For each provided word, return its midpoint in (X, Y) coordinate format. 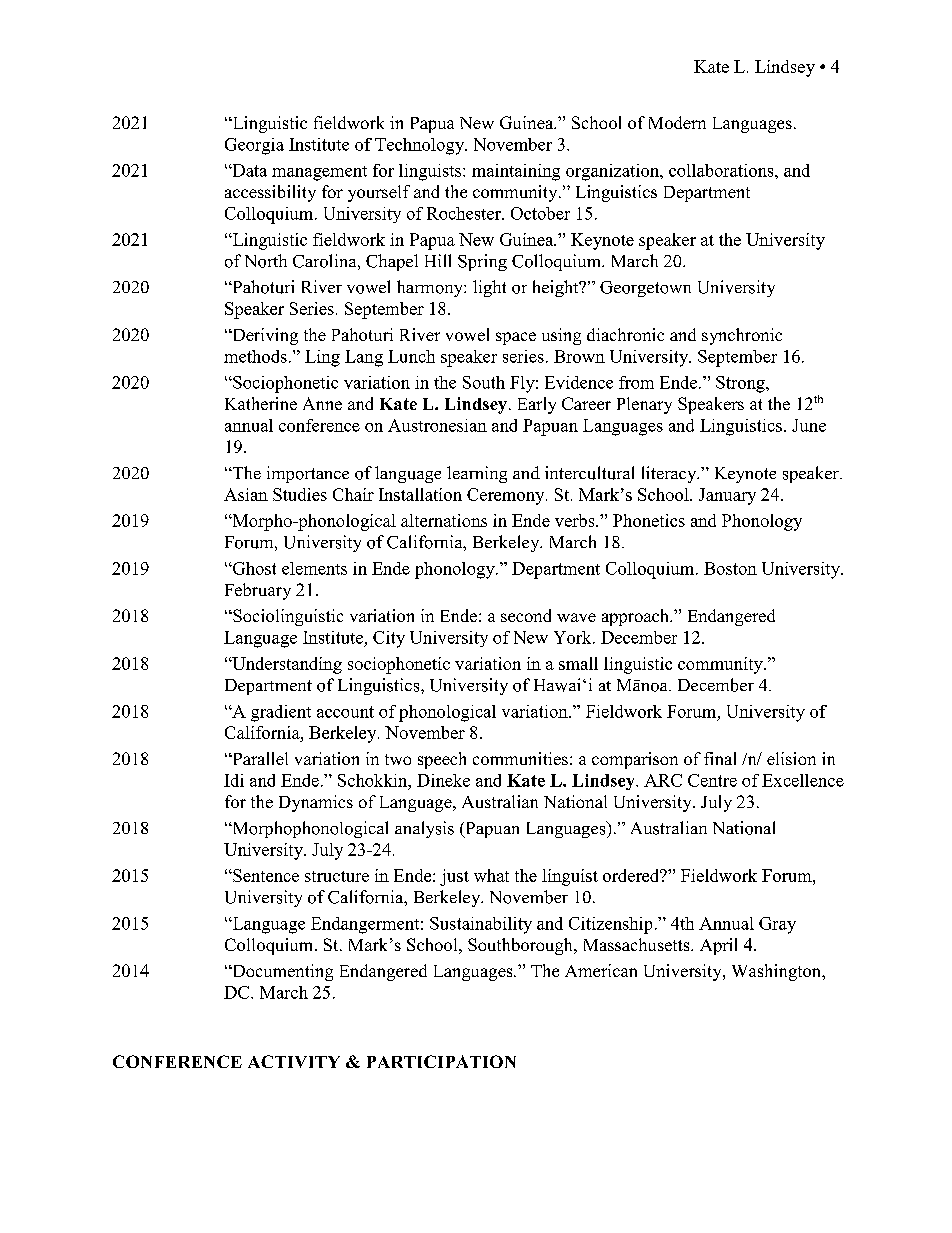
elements (314, 568)
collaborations (722, 170)
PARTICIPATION (441, 1061)
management (319, 173)
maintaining (516, 172)
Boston (730, 568)
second (526, 615)
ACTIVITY (294, 1061)
